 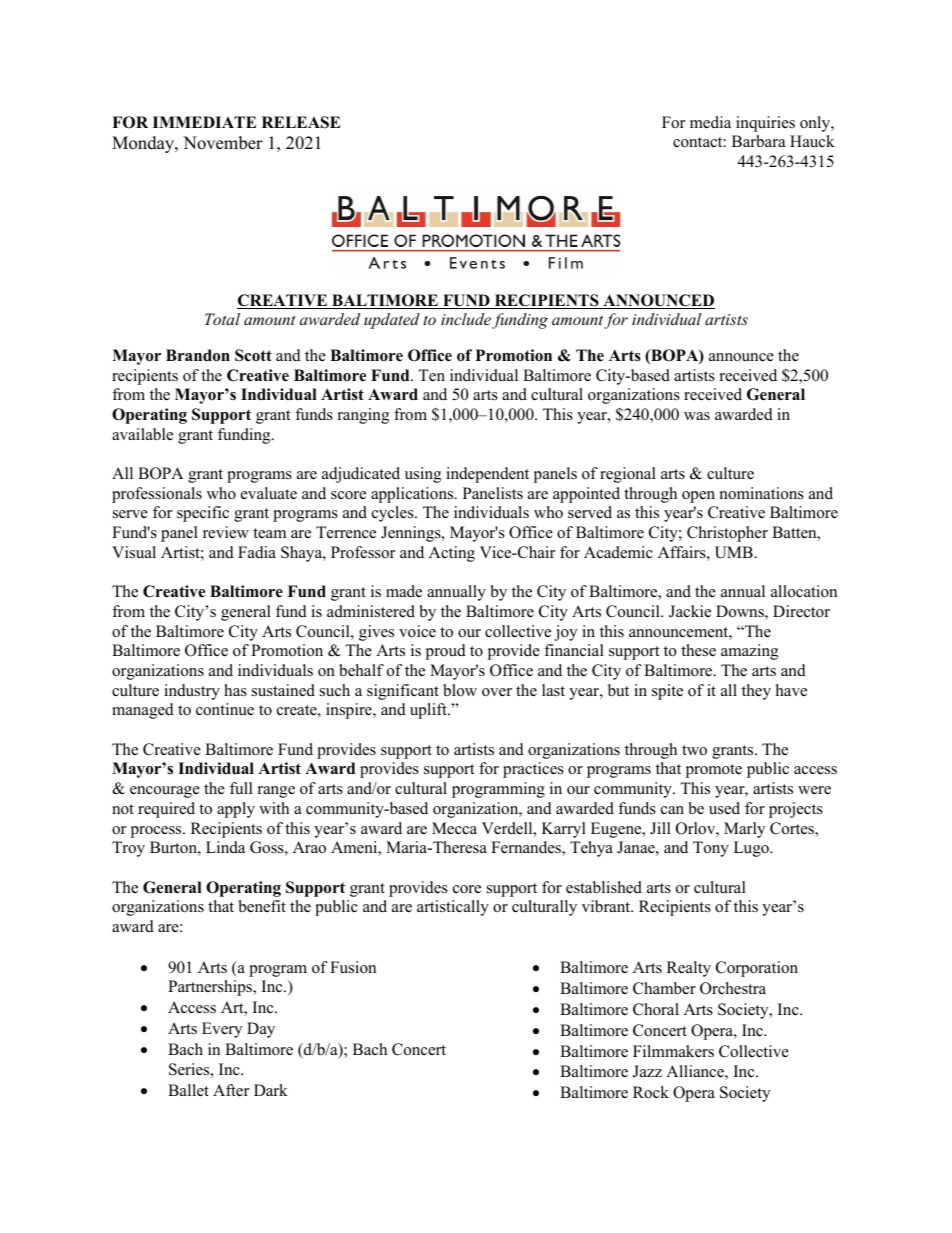 What do you see at coordinates (690, 611) in the image?
I see `Jackie` at bounding box center [690, 611].
